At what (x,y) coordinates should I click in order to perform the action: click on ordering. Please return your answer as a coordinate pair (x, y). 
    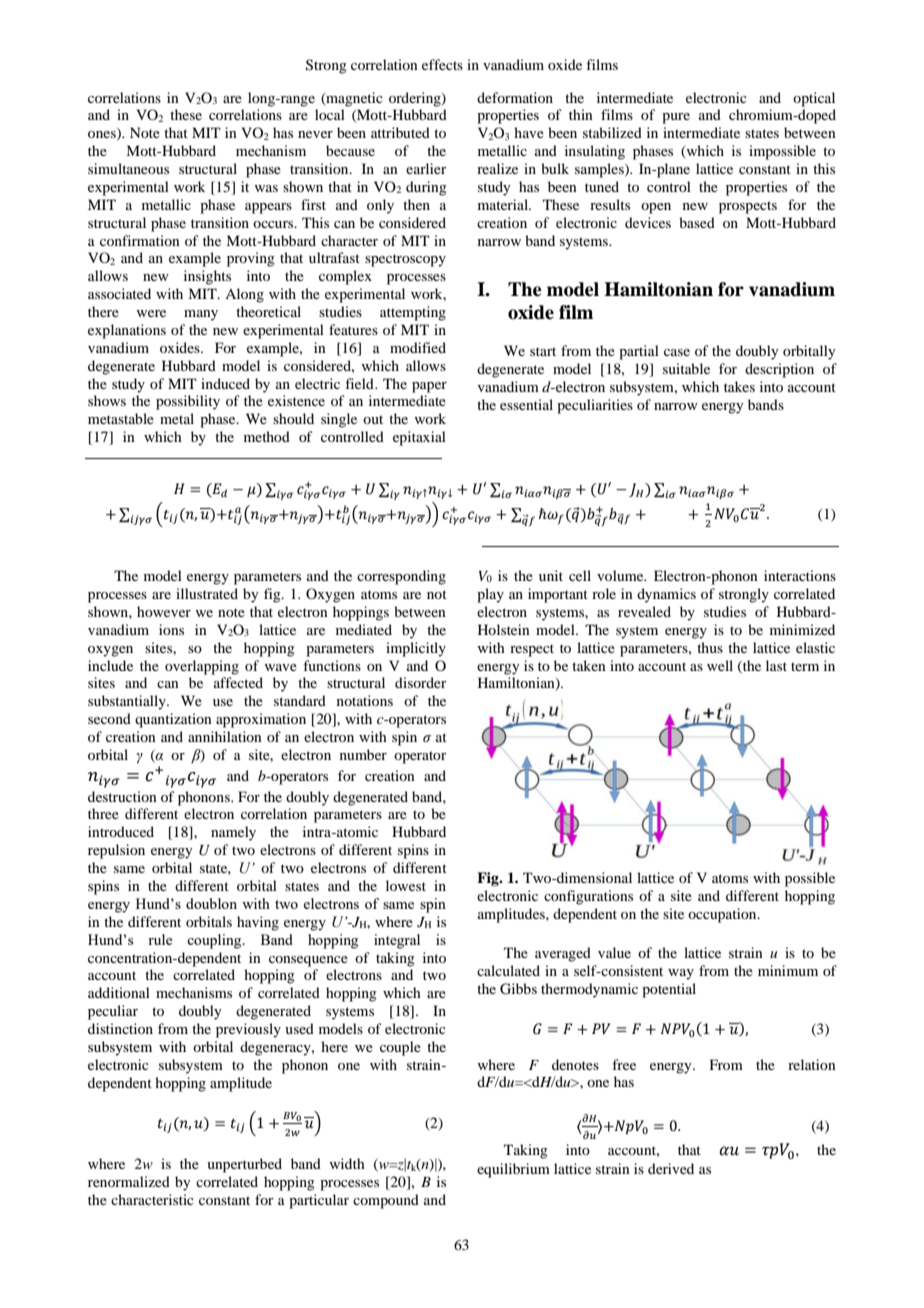
    Looking at the image, I should click on (416, 99).
